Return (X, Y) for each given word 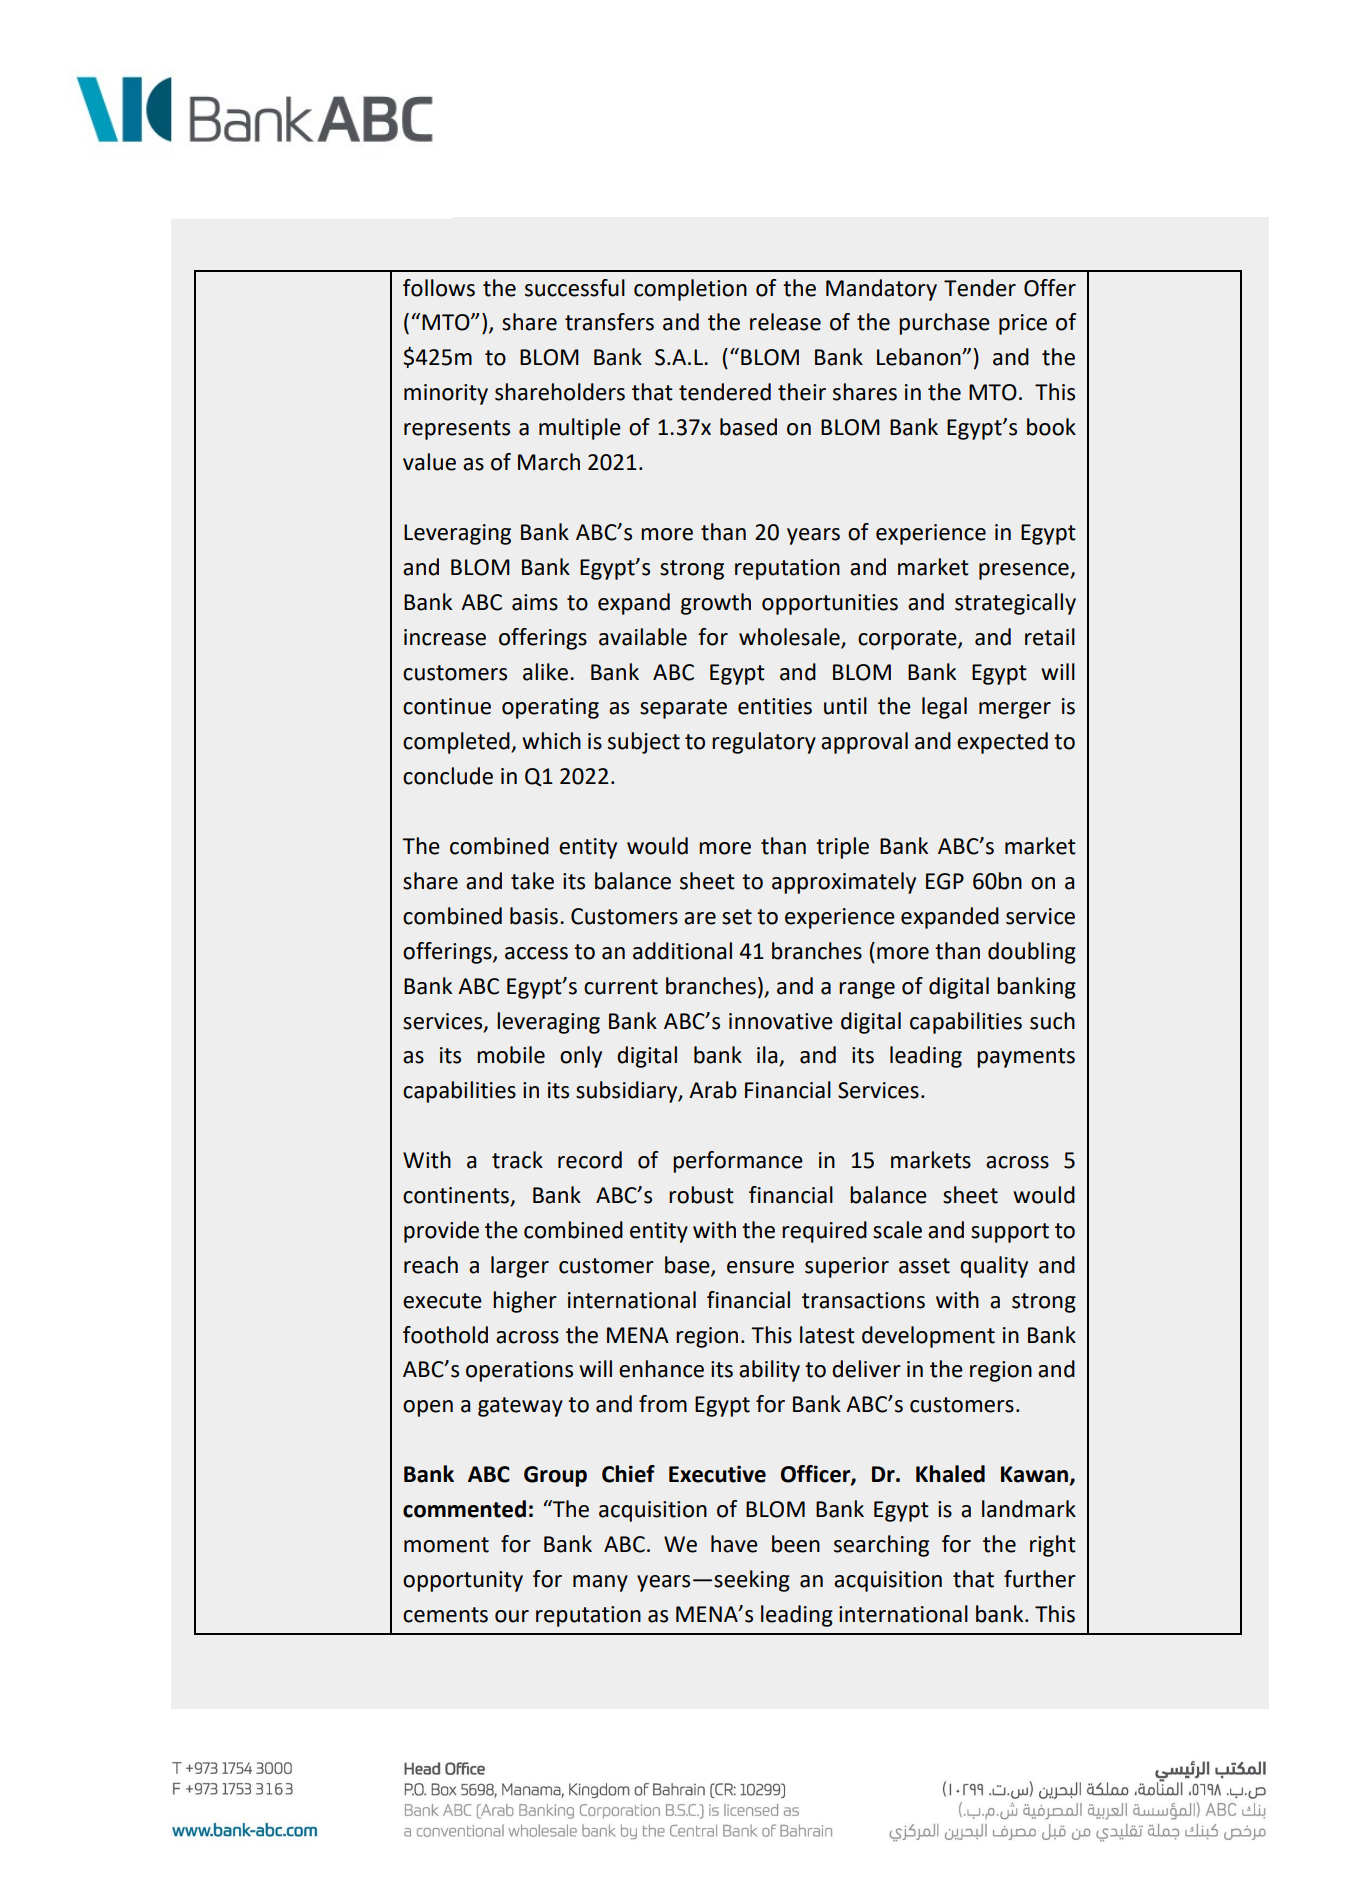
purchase (944, 324)
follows (439, 288)
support (1010, 1233)
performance (738, 1162)
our (512, 1616)
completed (457, 743)
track (517, 1160)
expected (1002, 743)
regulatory (764, 743)
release (785, 322)
